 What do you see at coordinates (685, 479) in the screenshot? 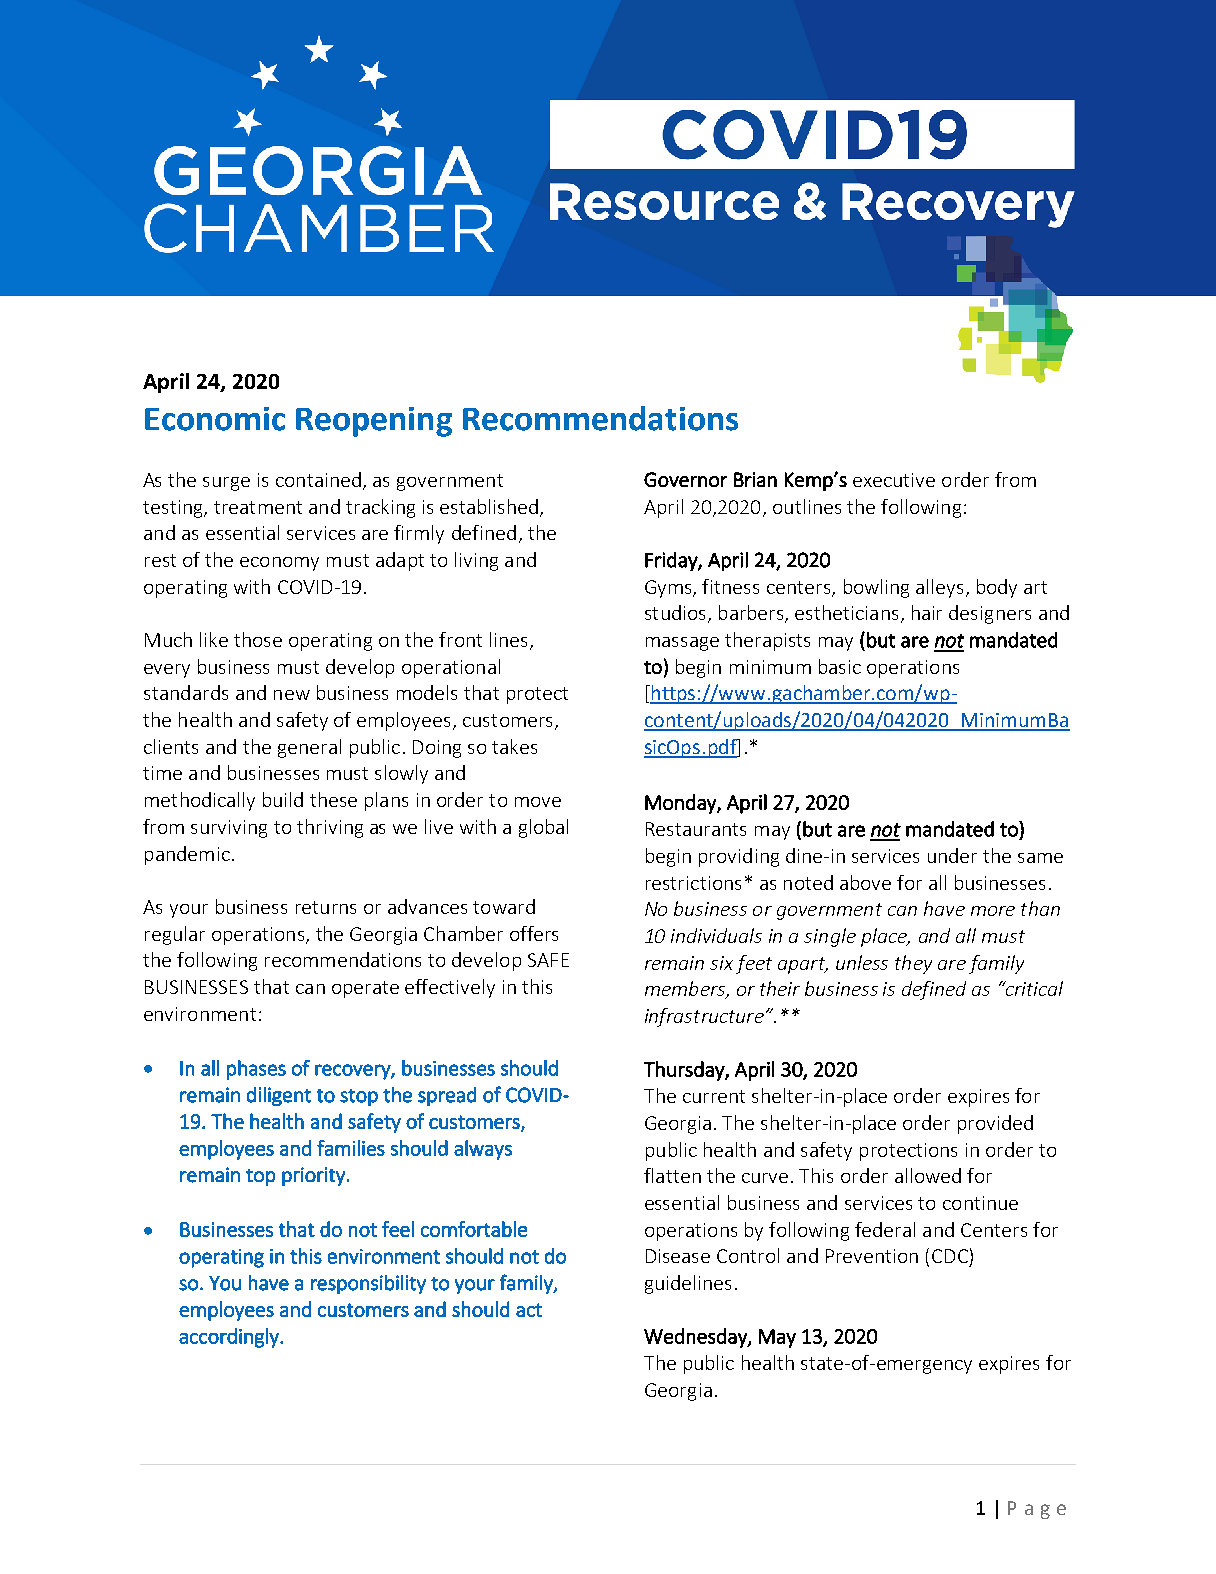
I see `Governor` at bounding box center [685, 479].
